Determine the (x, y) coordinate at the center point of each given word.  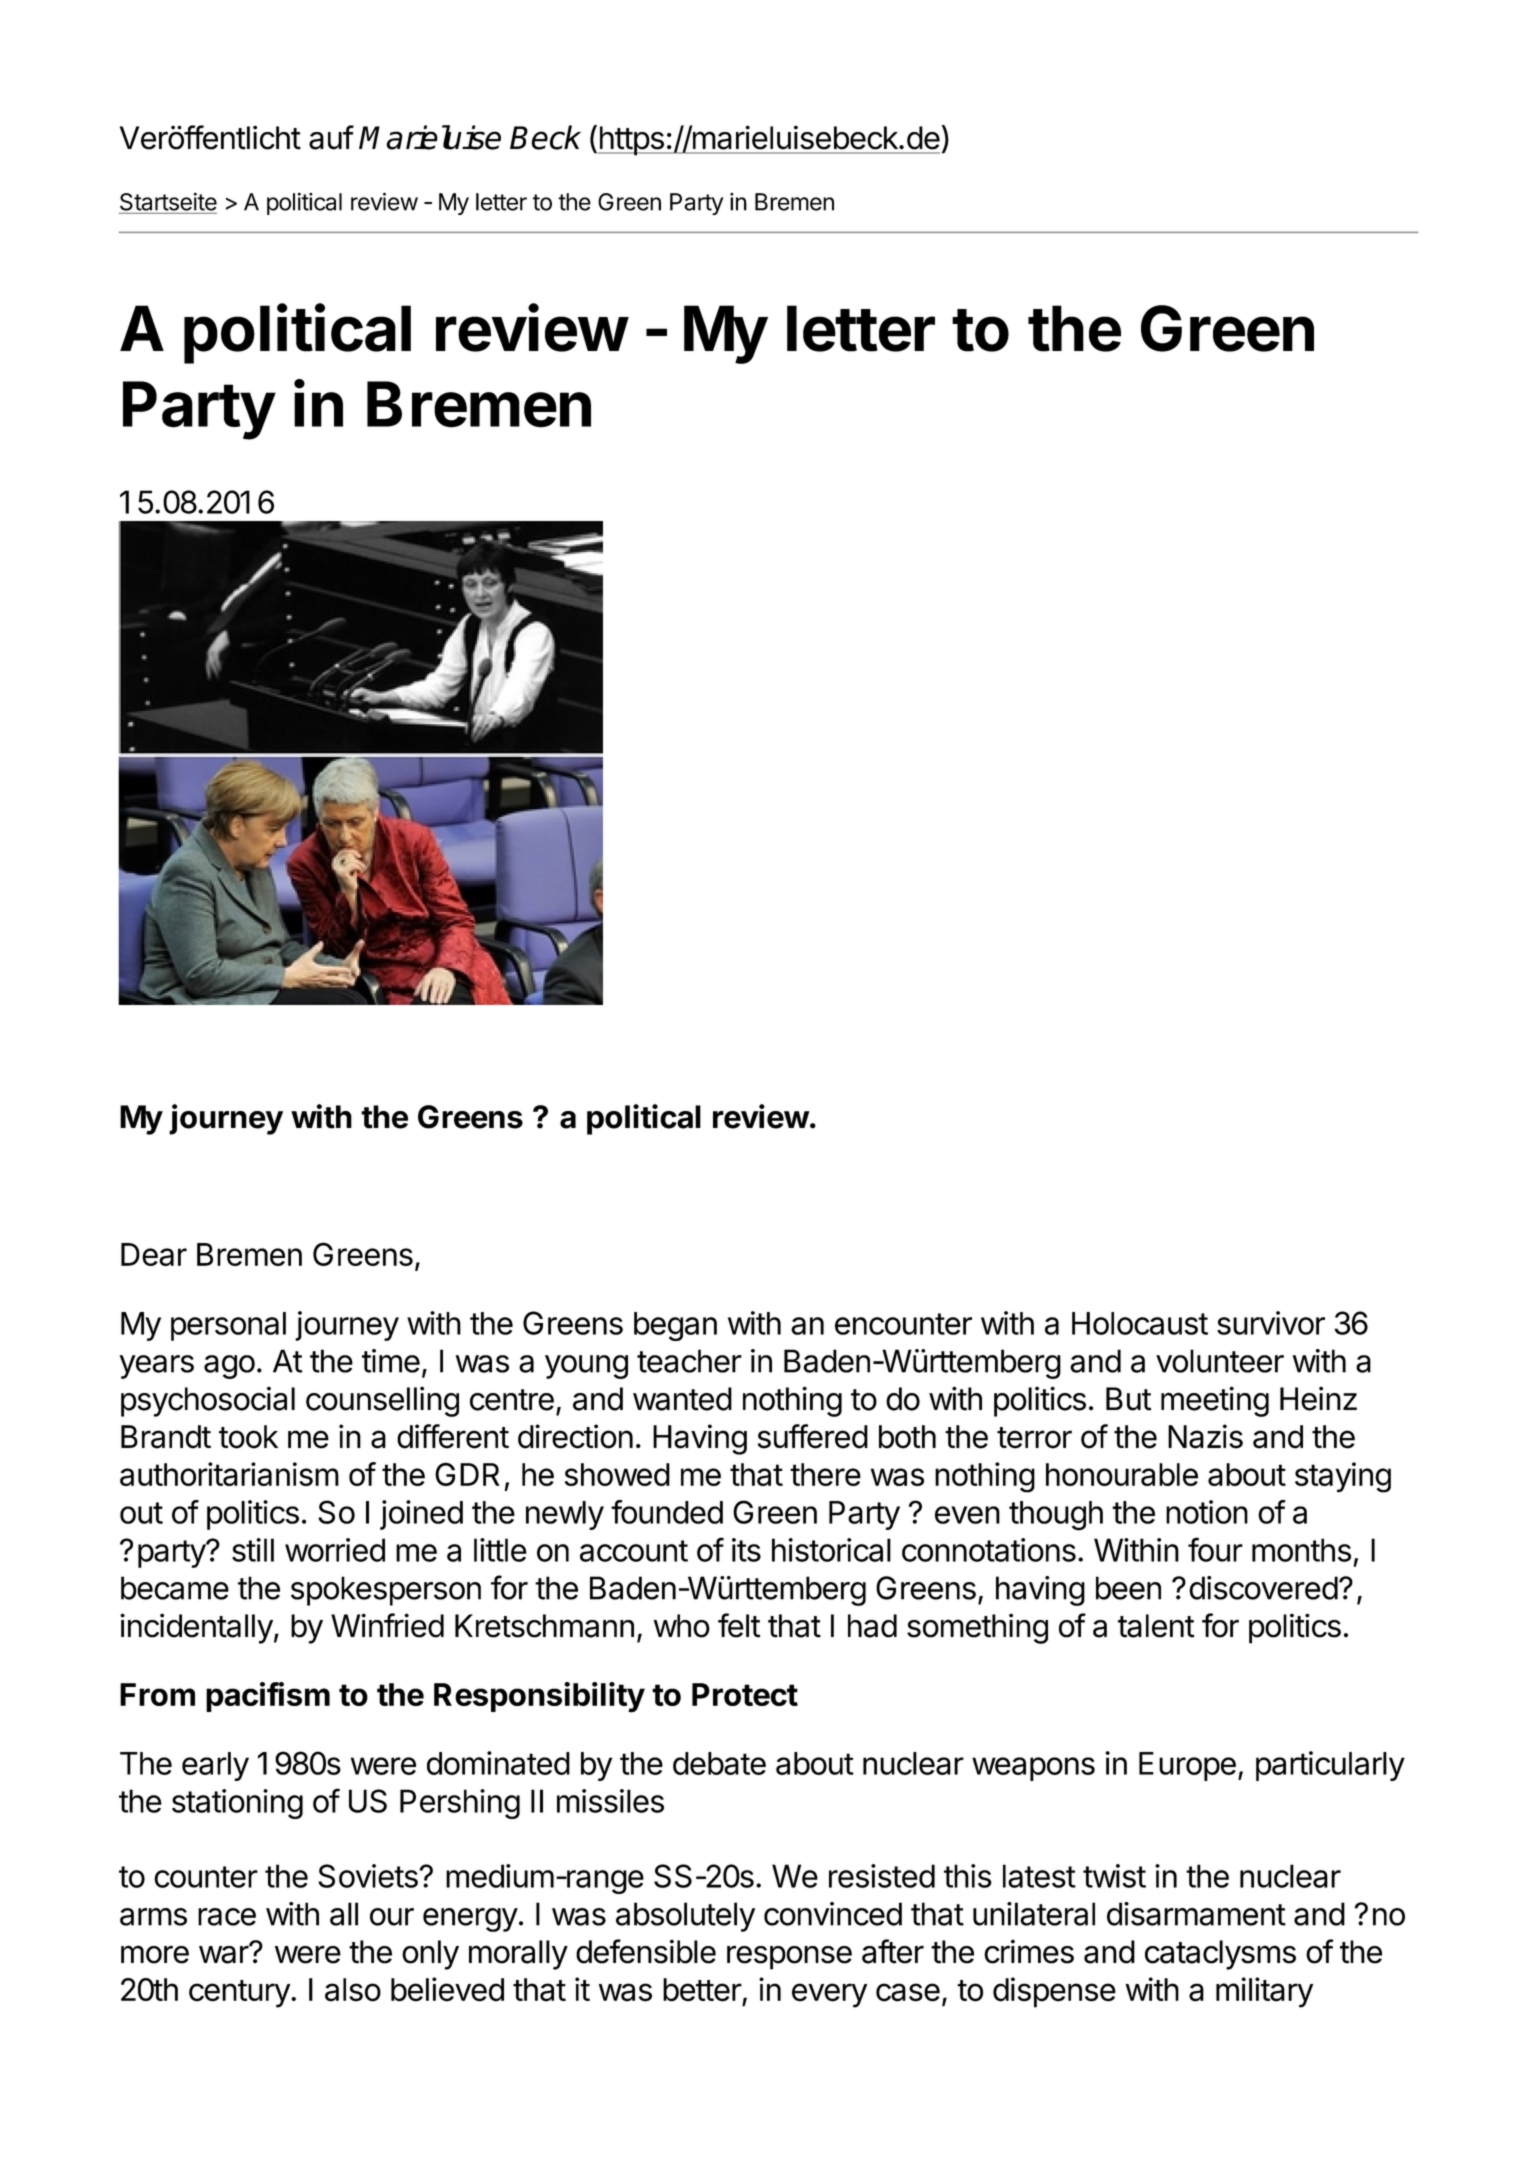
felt (739, 1625)
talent (1156, 1626)
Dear (154, 1254)
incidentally (196, 1628)
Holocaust (1140, 1323)
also (353, 1990)
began (675, 1326)
